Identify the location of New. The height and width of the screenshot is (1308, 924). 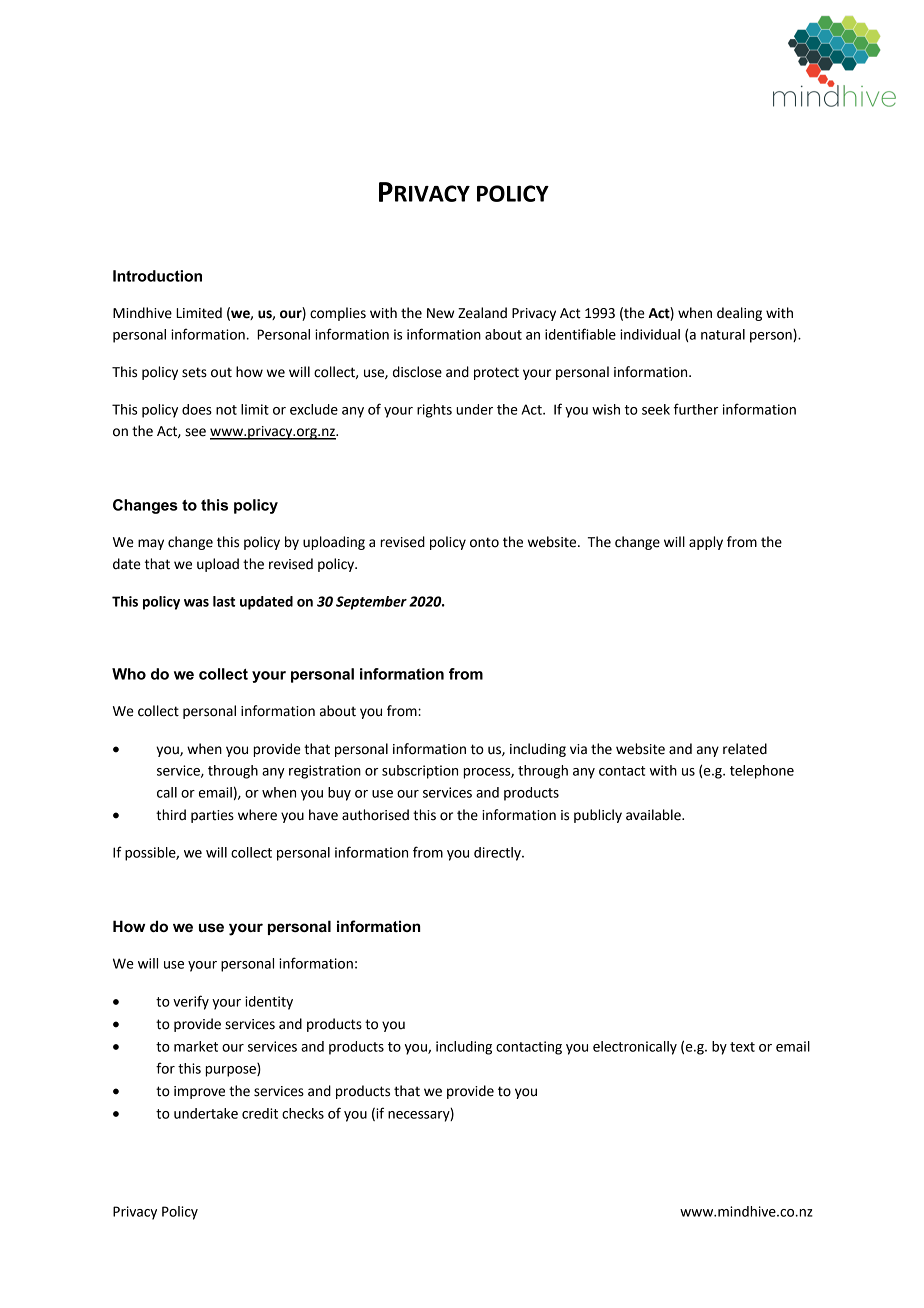
(440, 313).
